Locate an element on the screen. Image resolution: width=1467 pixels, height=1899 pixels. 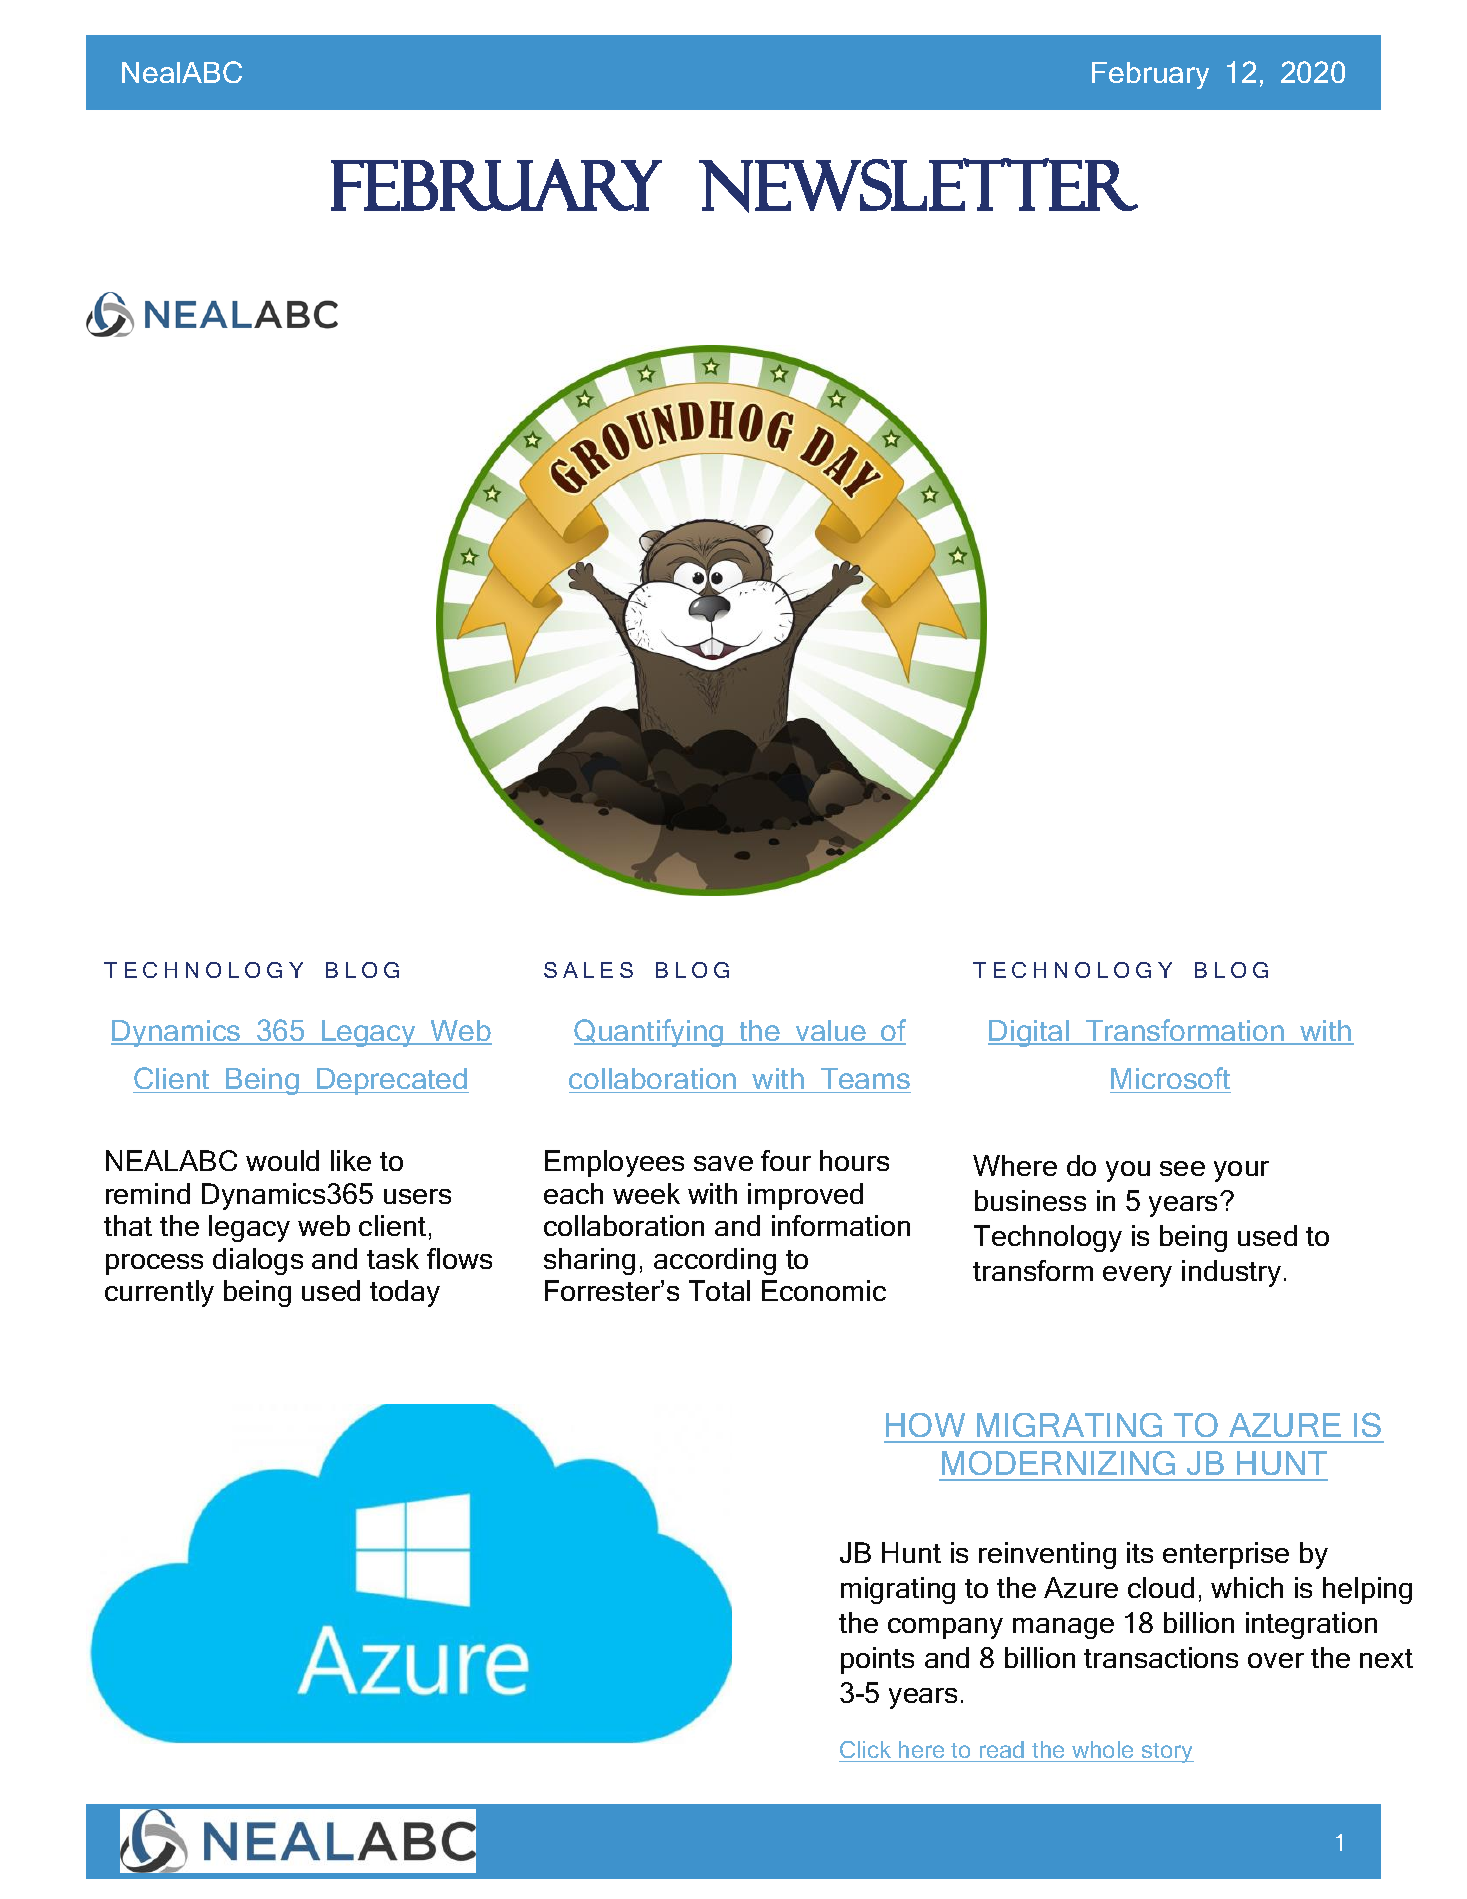
four is located at coordinates (786, 1160).
